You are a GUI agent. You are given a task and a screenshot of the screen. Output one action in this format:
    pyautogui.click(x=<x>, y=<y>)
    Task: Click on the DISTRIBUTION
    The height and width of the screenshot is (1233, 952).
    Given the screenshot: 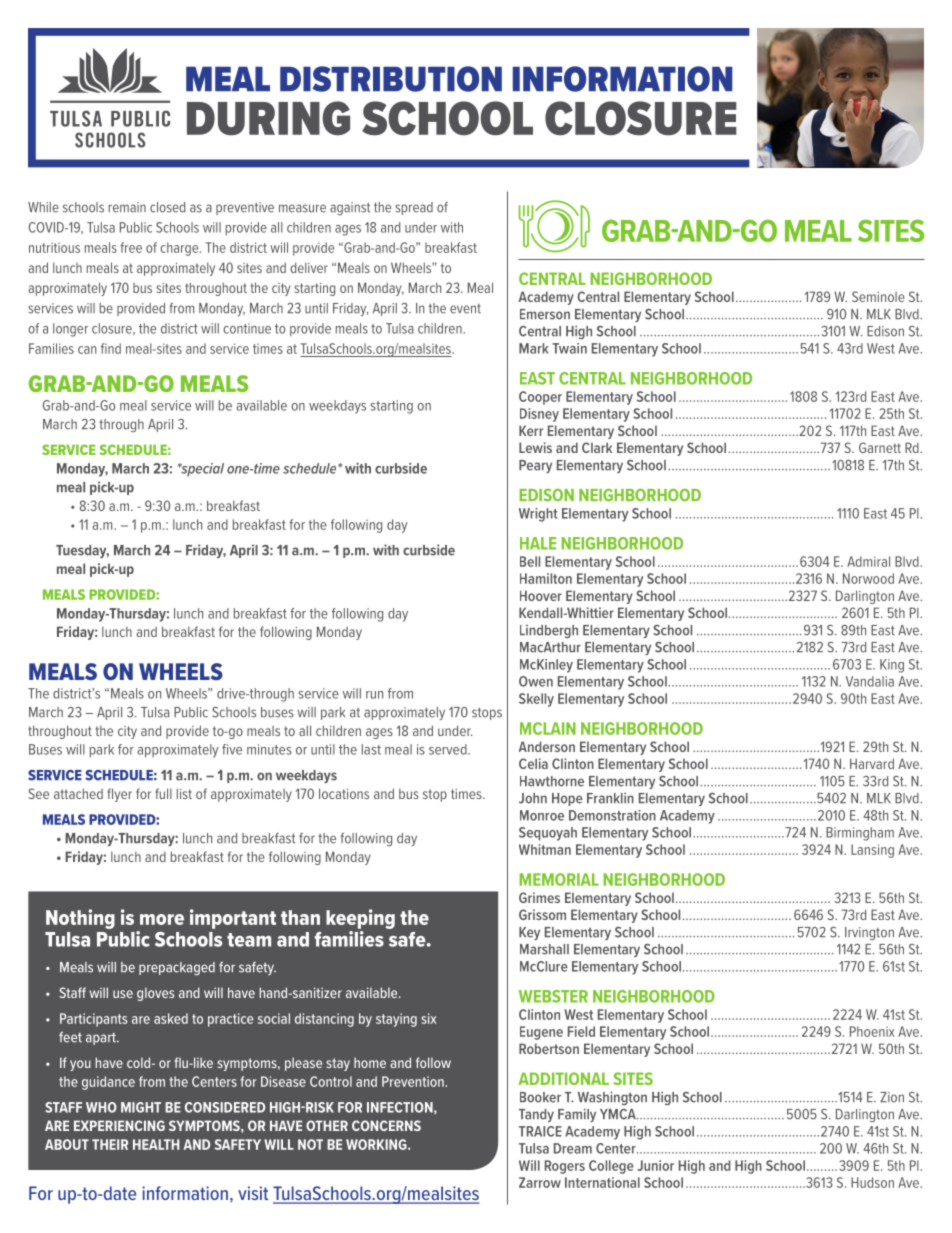 What is the action you would take?
    pyautogui.click(x=391, y=79)
